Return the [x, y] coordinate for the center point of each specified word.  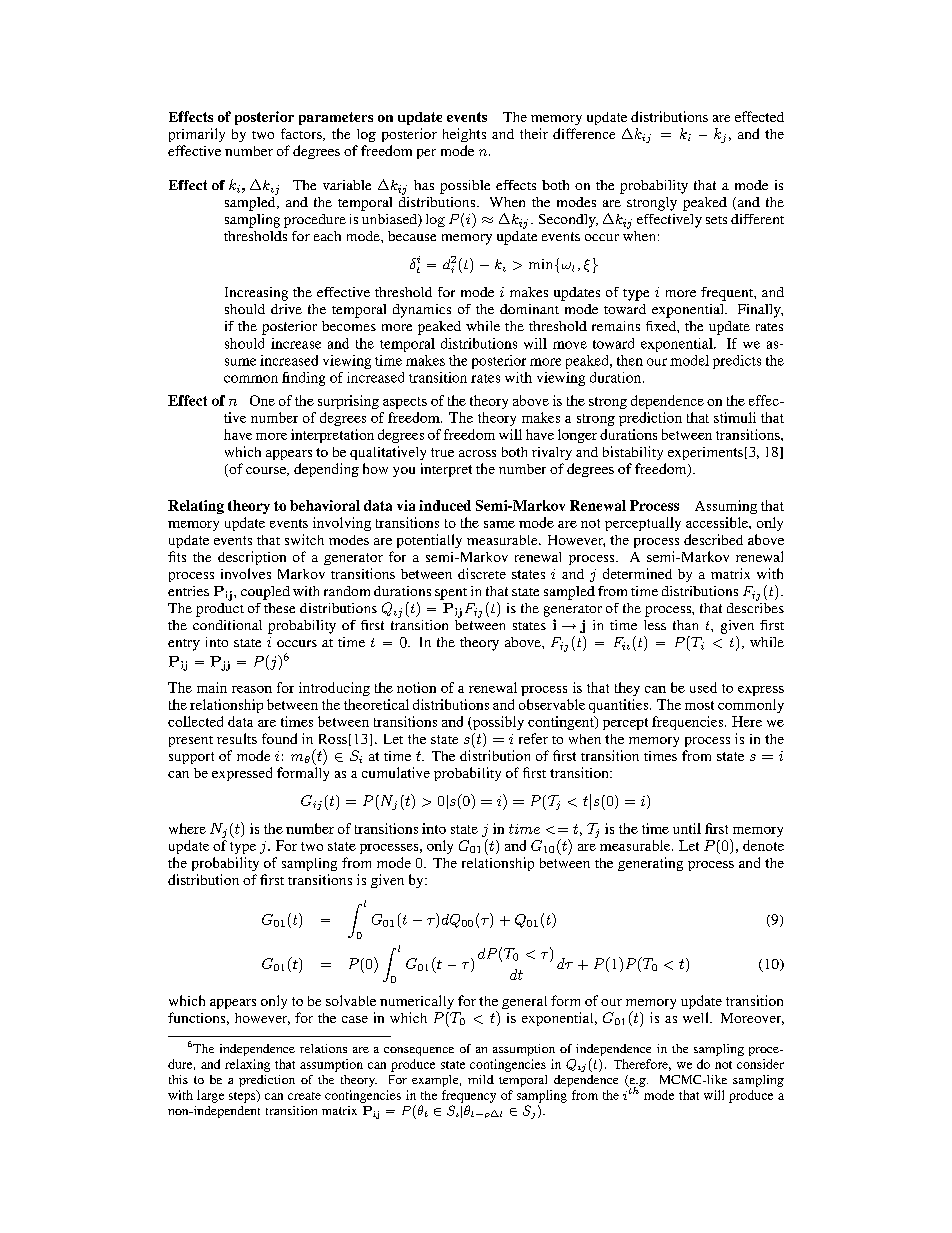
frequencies [689, 723]
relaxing [247, 1065]
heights [464, 135]
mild [481, 1079]
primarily [197, 135]
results [237, 738]
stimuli [735, 417]
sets [716, 220]
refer [533, 738]
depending [326, 470]
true [442, 452]
